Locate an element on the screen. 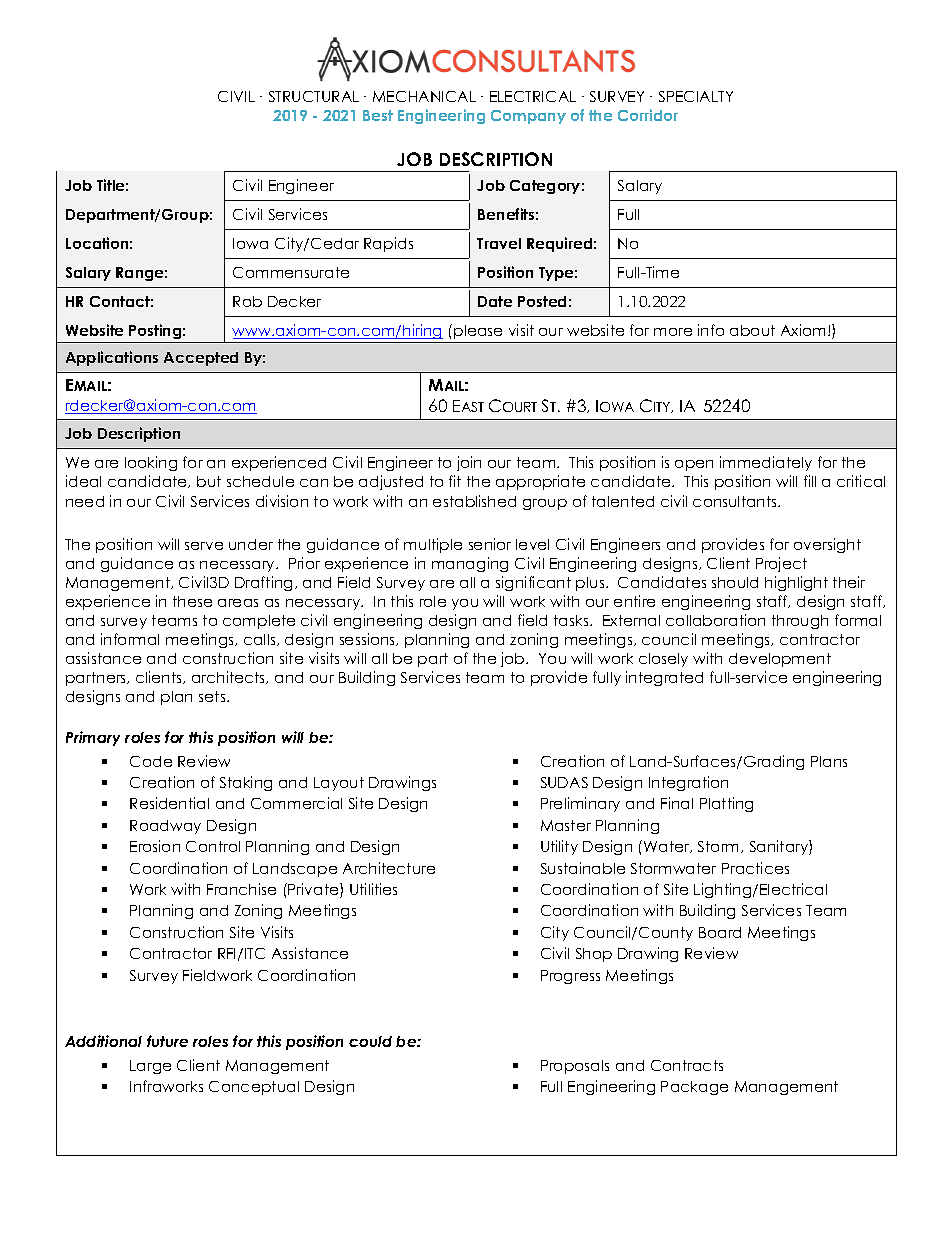 This screenshot has width=952, height=1233. Master is located at coordinates (566, 825).
